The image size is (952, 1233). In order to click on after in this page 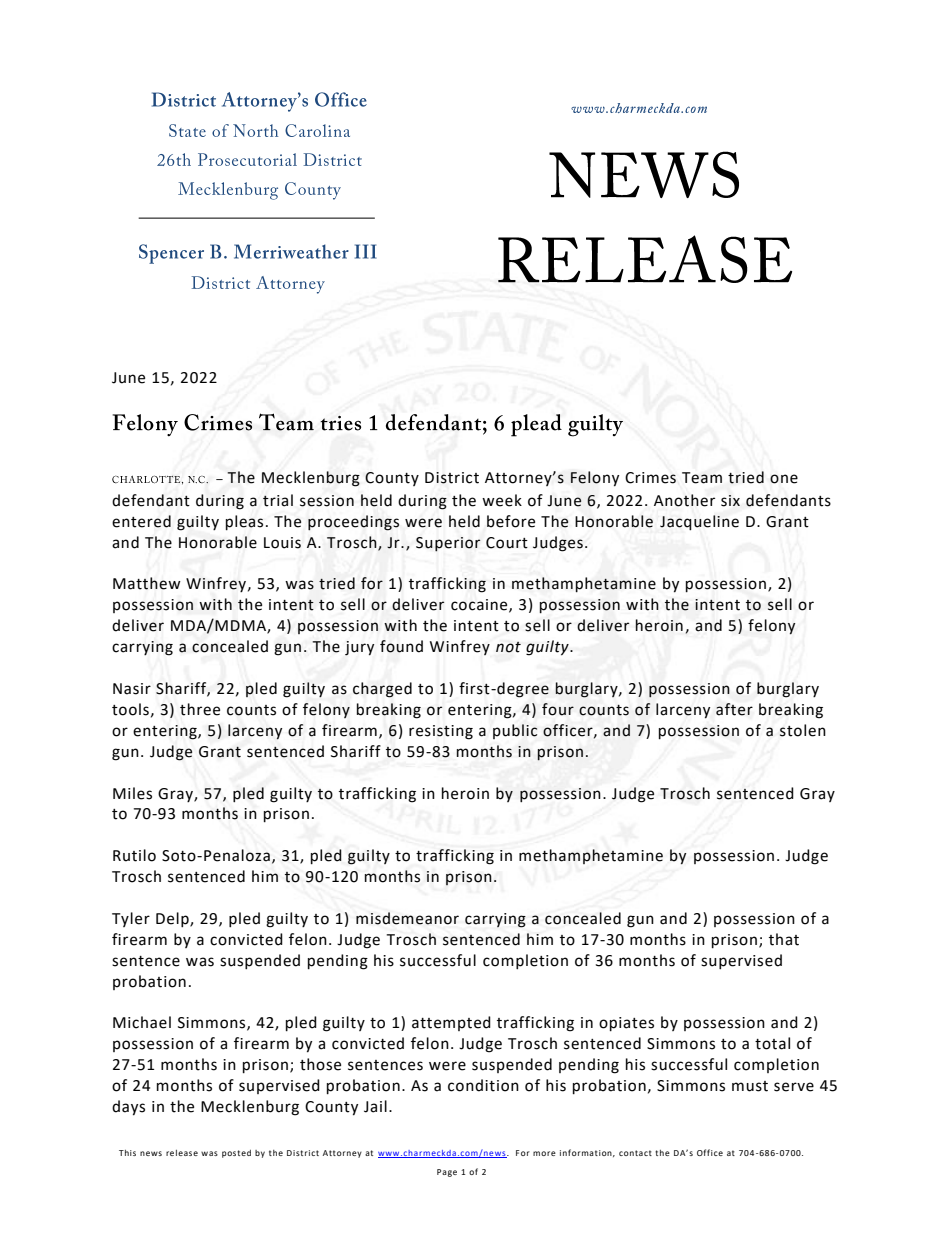, I will do `click(734, 709)`.
